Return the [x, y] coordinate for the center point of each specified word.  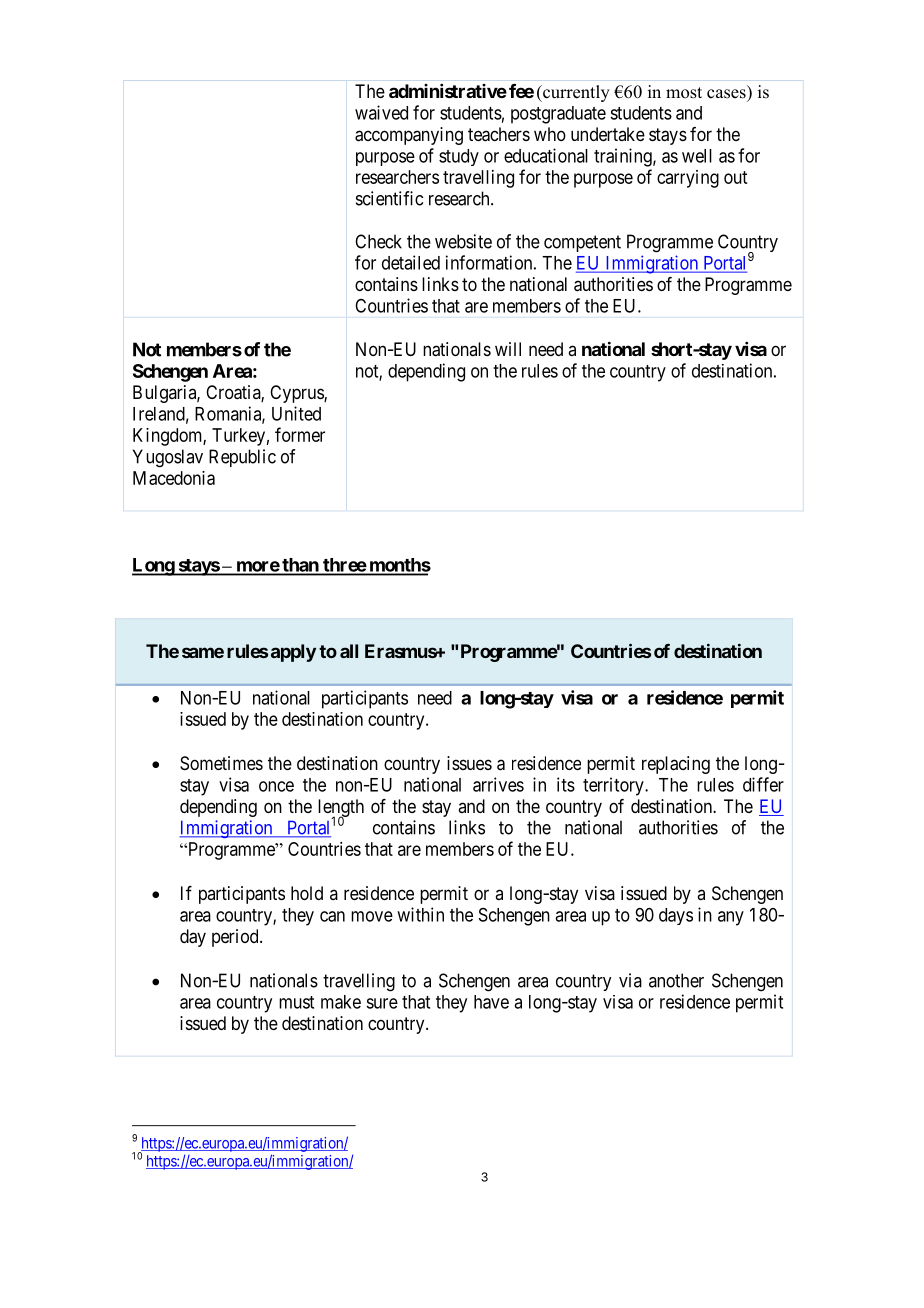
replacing [676, 765]
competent [582, 243]
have [491, 1002]
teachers [499, 134]
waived [381, 112]
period [236, 938]
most [684, 93]
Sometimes [221, 763]
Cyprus [297, 394]
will [508, 349]
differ [763, 784]
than [300, 566]
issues [469, 763]
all [349, 651]
